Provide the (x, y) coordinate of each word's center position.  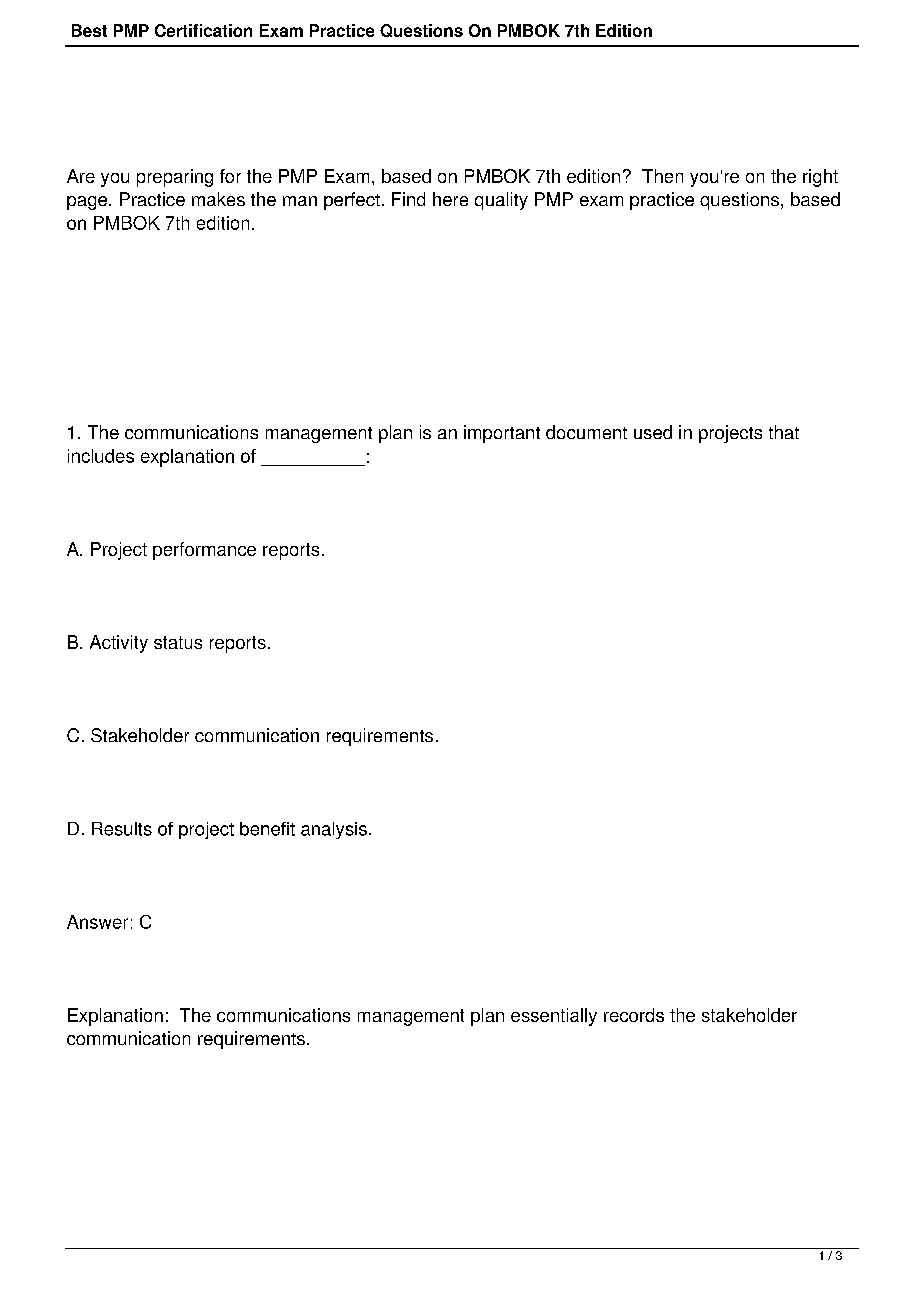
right (820, 178)
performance (204, 551)
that (784, 432)
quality (501, 201)
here (450, 199)
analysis (334, 830)
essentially (554, 1017)
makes (218, 199)
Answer (97, 922)
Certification (203, 30)
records (634, 1015)
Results (122, 829)
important (502, 434)
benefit (267, 829)
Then (662, 176)
